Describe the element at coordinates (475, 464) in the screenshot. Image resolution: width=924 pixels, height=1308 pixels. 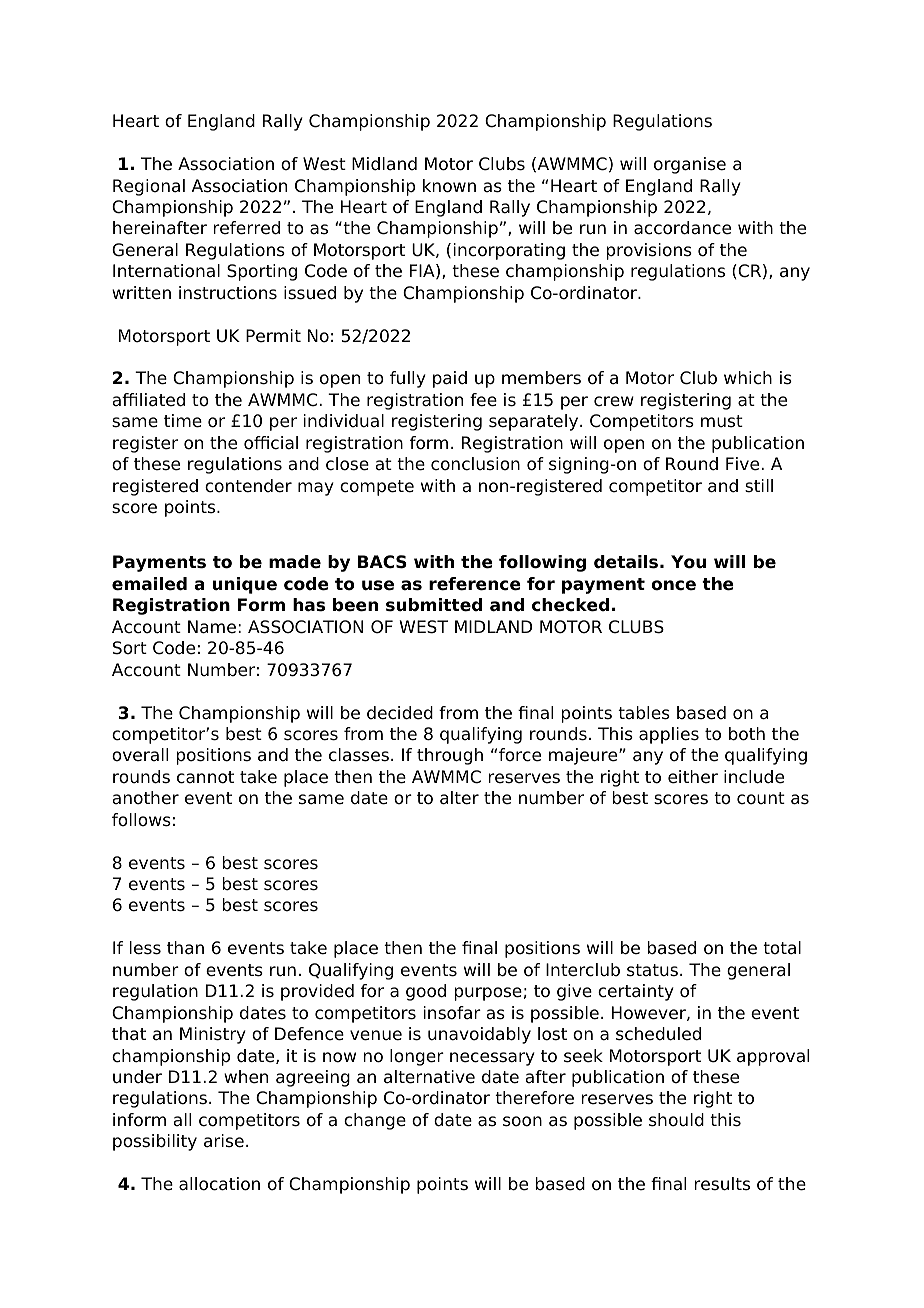
I see `conclusion` at that location.
